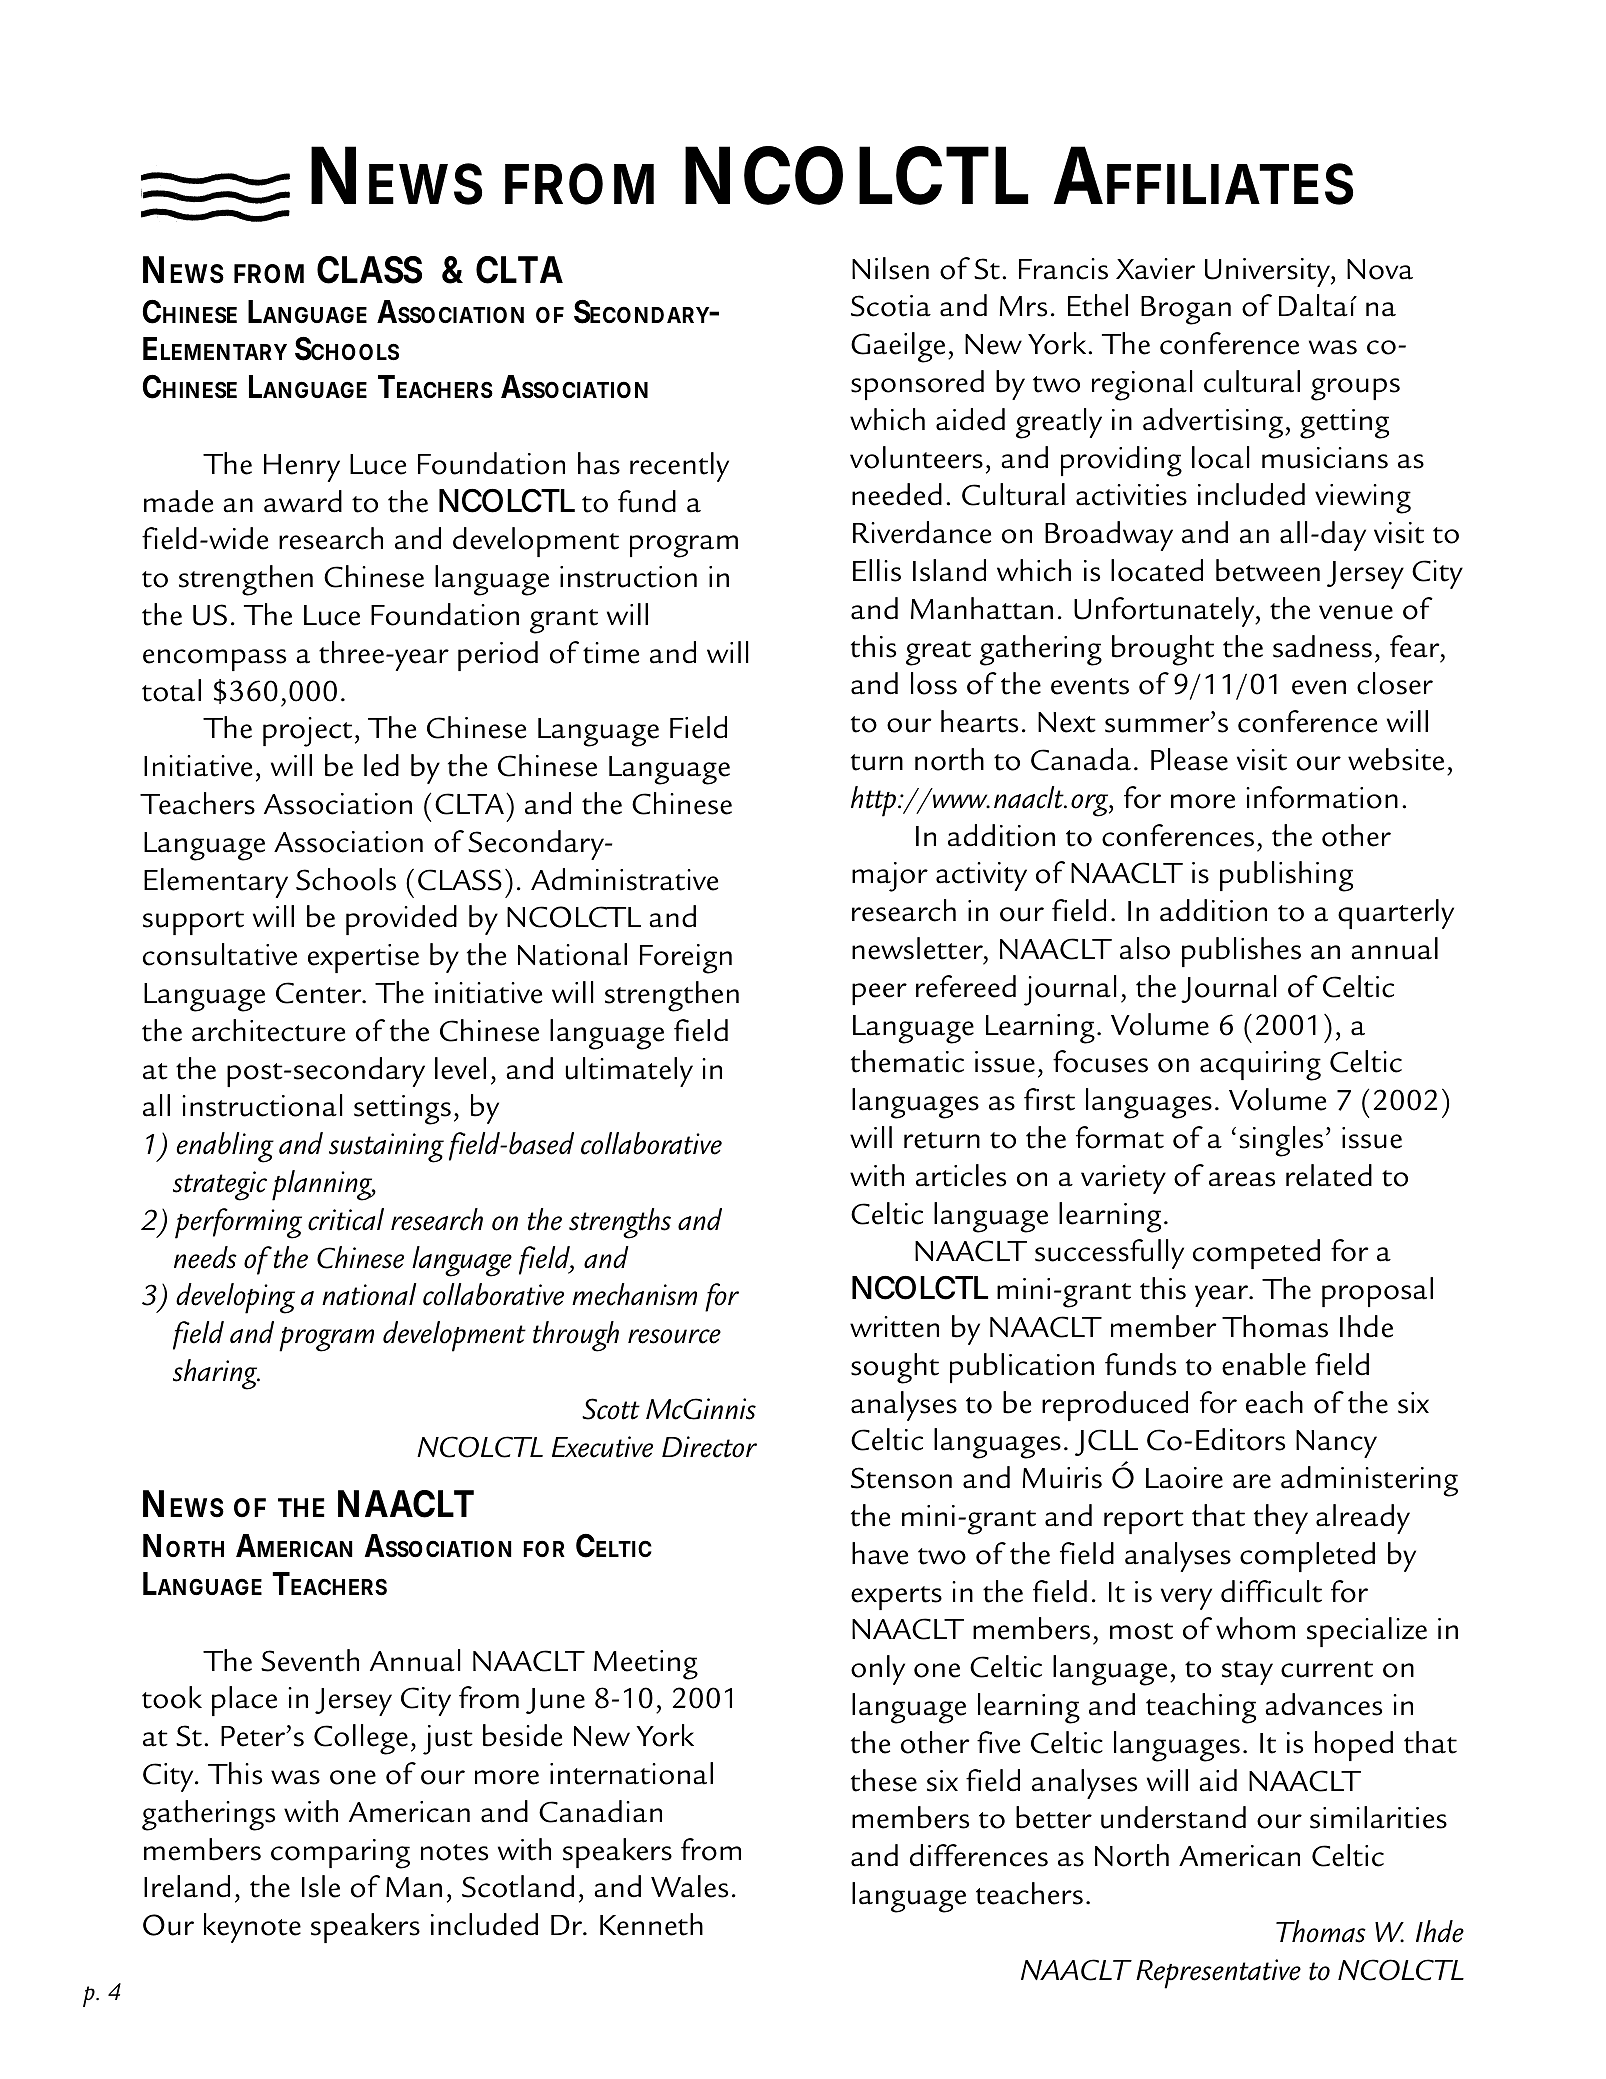 Image resolution: width=1606 pixels, height=2079 pixels. What do you see at coordinates (1218, 1974) in the screenshot?
I see `Representative` at bounding box center [1218, 1974].
